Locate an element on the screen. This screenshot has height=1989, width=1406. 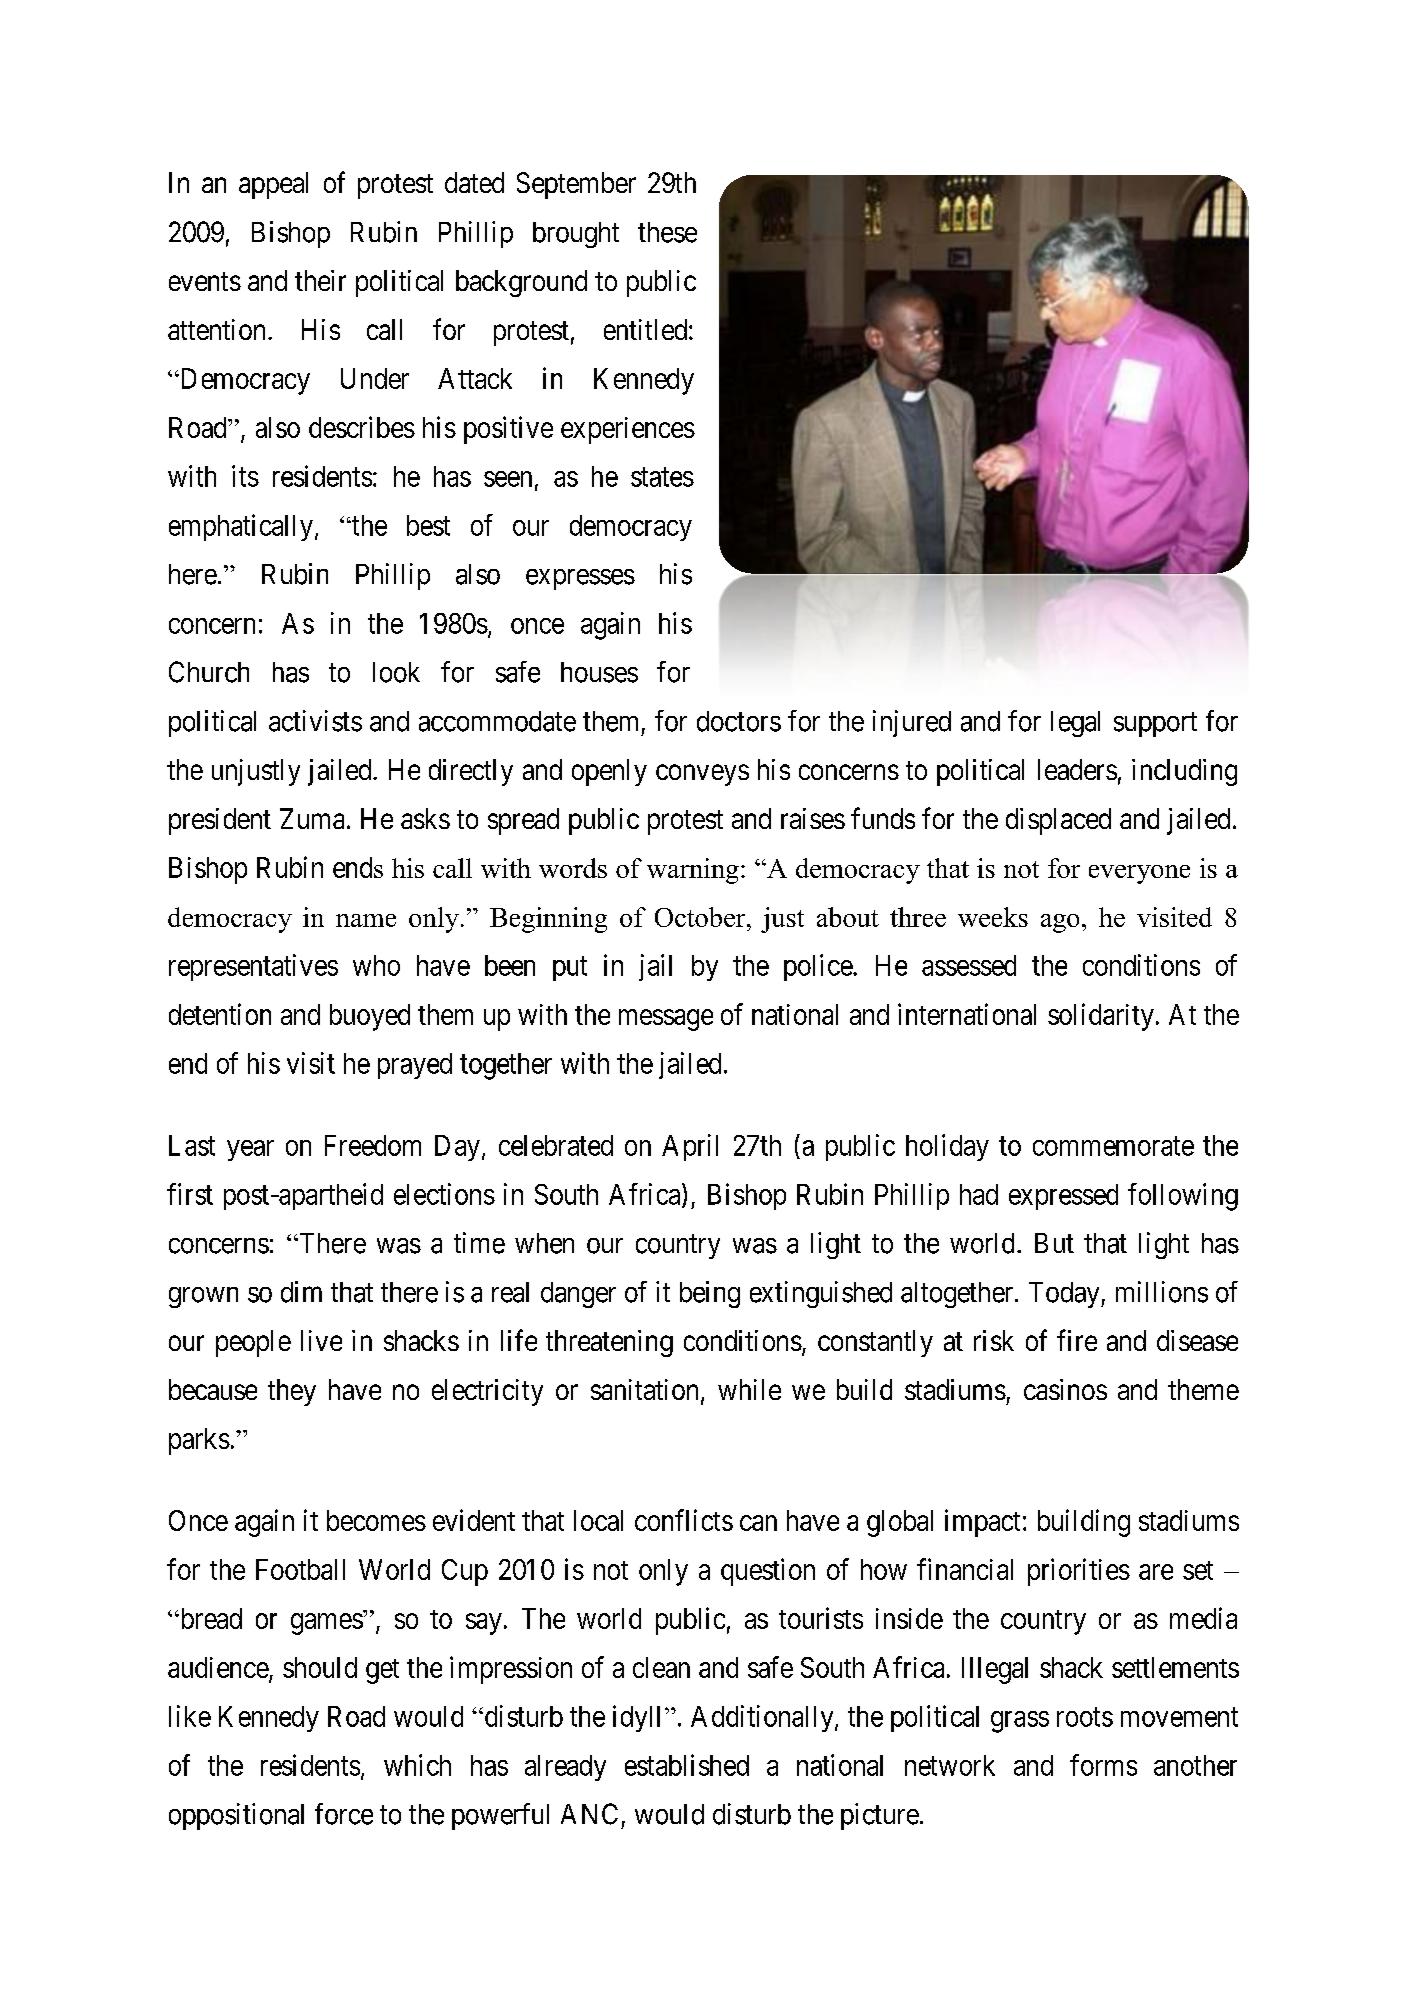
their is located at coordinates (320, 280).
